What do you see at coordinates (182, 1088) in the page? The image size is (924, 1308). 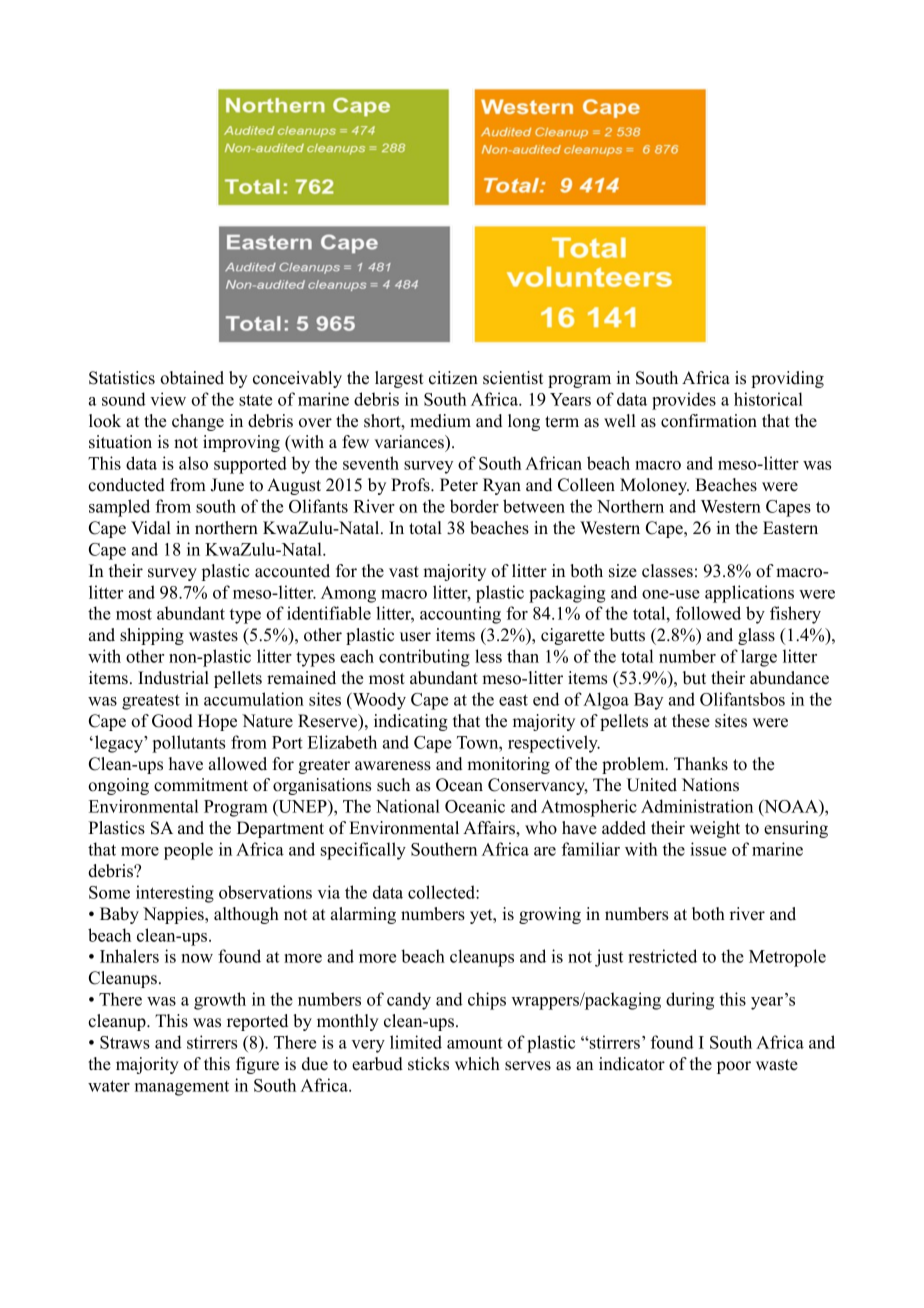 I see `management` at bounding box center [182, 1088].
